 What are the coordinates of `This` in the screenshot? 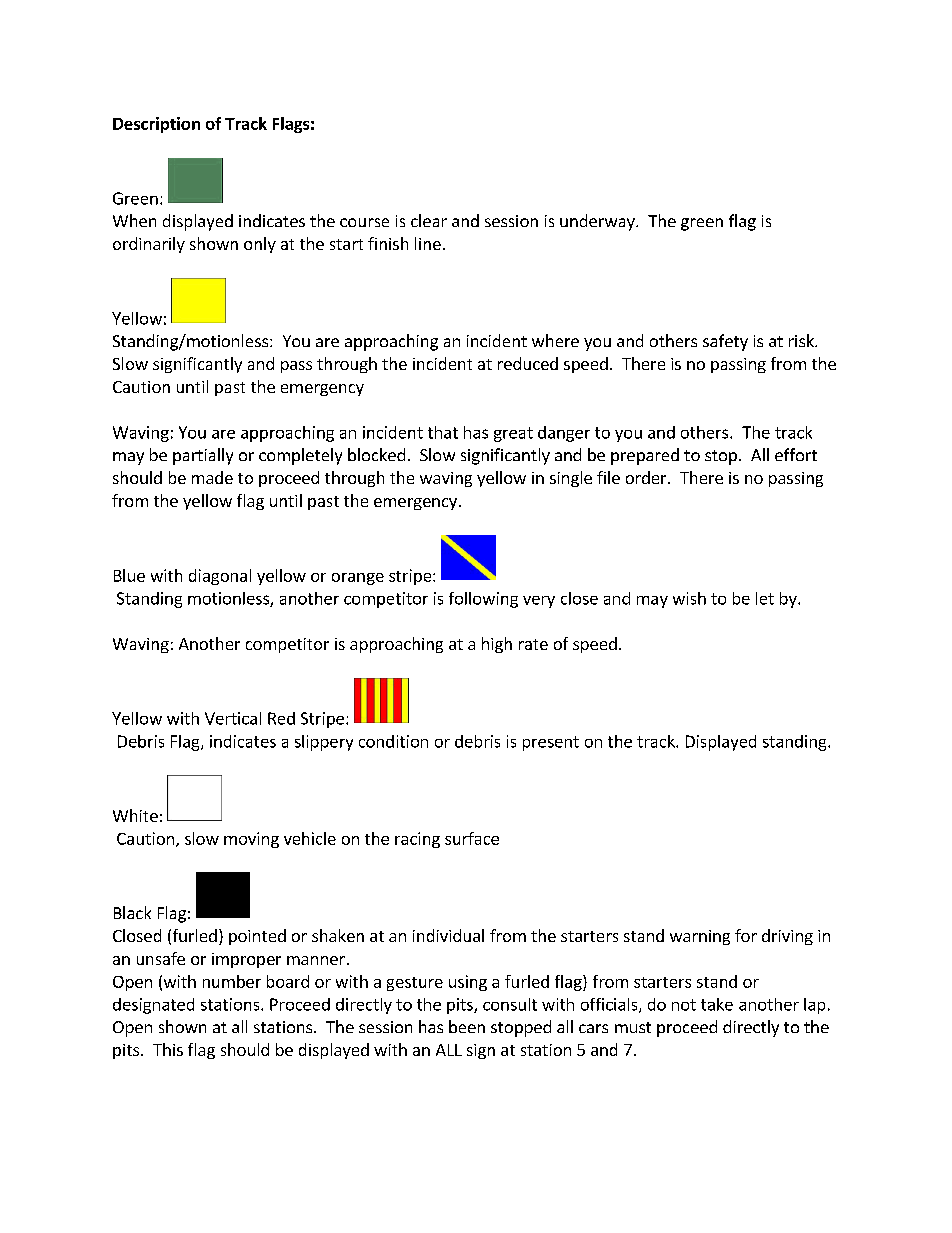 It's located at (168, 1049).
